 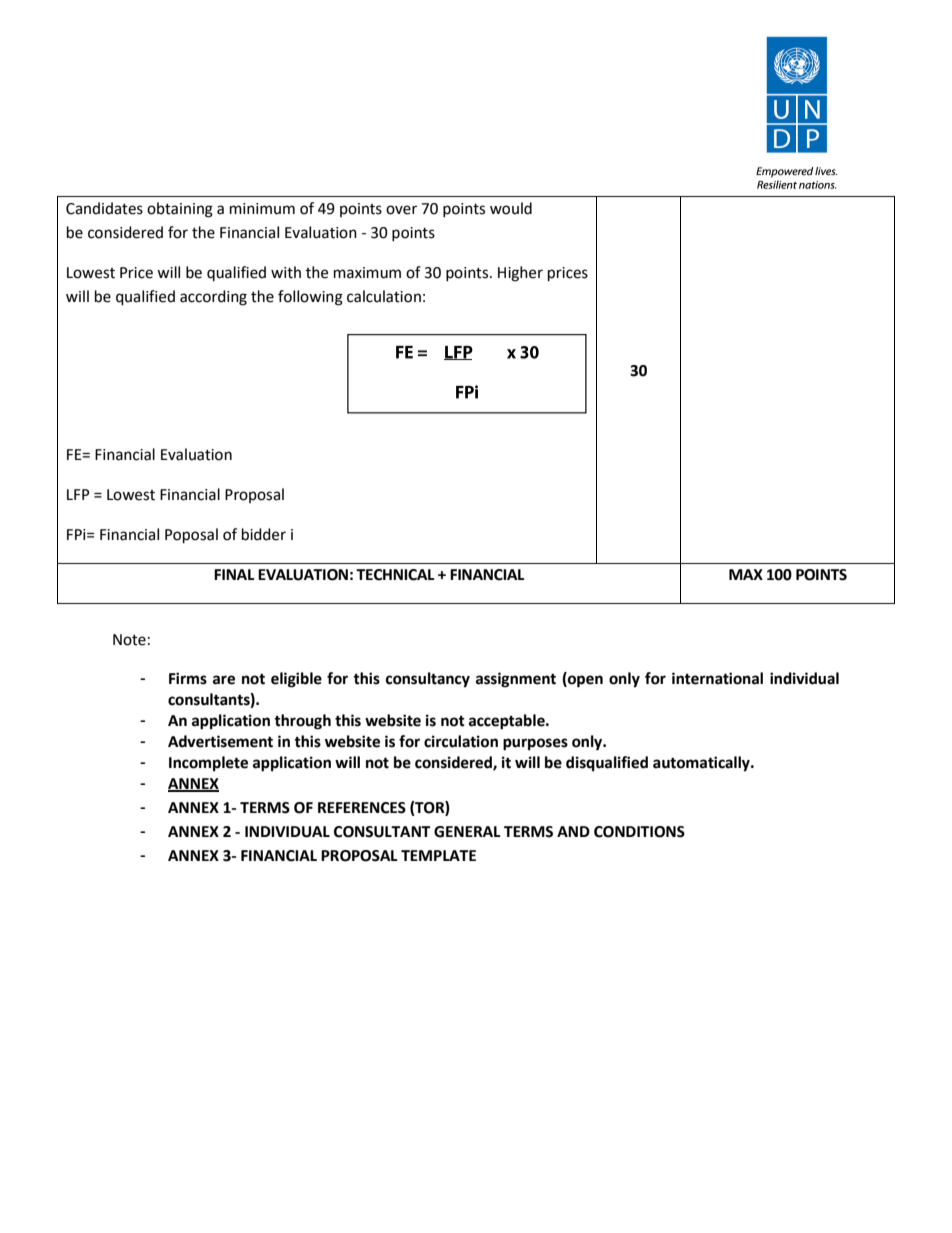 What do you see at coordinates (639, 832) in the image?
I see `CONDITIONS` at bounding box center [639, 832].
